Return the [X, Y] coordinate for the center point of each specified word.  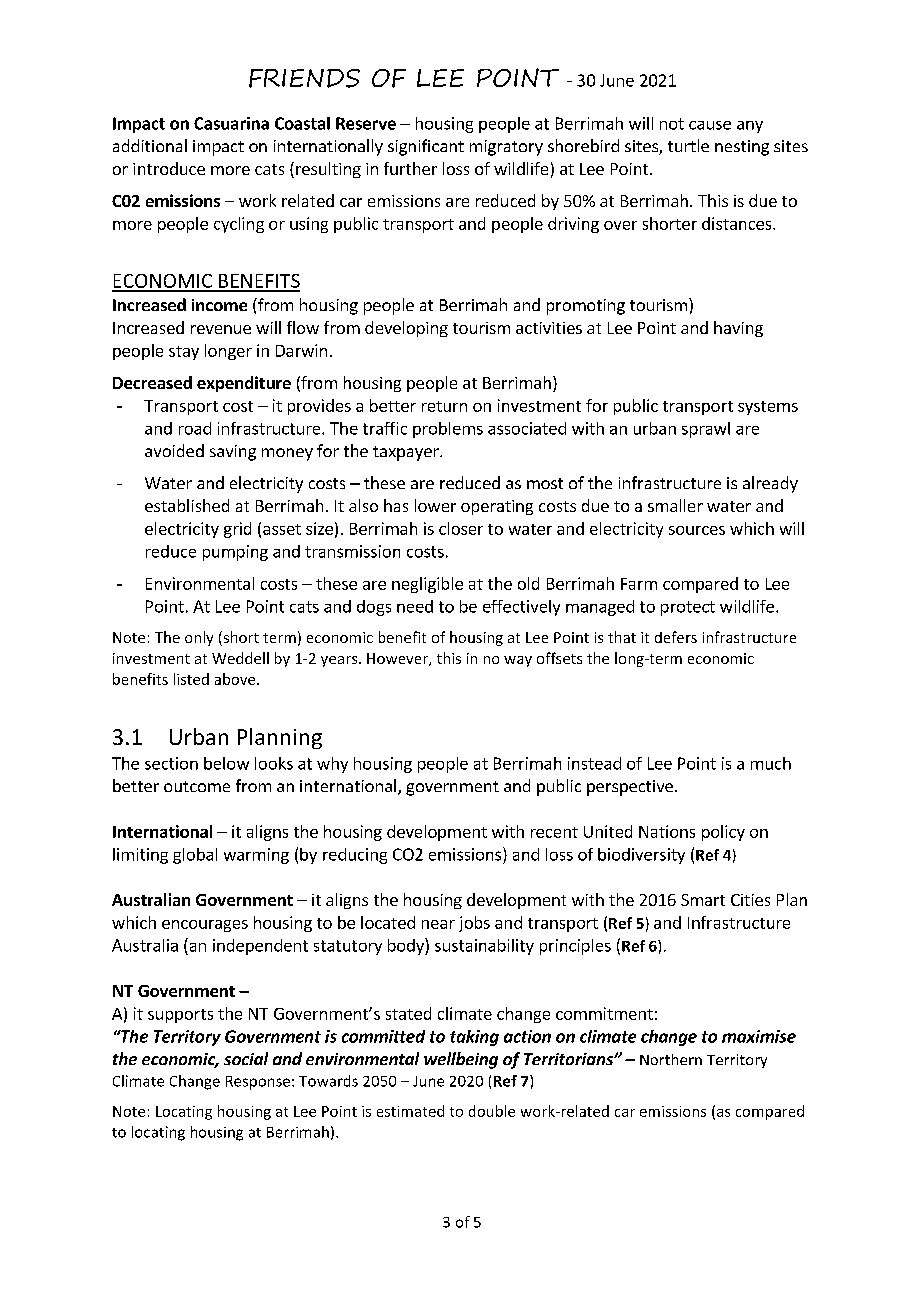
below [226, 763]
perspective [630, 788]
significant [426, 147]
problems [448, 430]
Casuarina [231, 123]
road [195, 428]
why [332, 765]
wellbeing [461, 1060]
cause [710, 125]
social [246, 1058]
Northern [671, 1059]
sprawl [706, 430]
